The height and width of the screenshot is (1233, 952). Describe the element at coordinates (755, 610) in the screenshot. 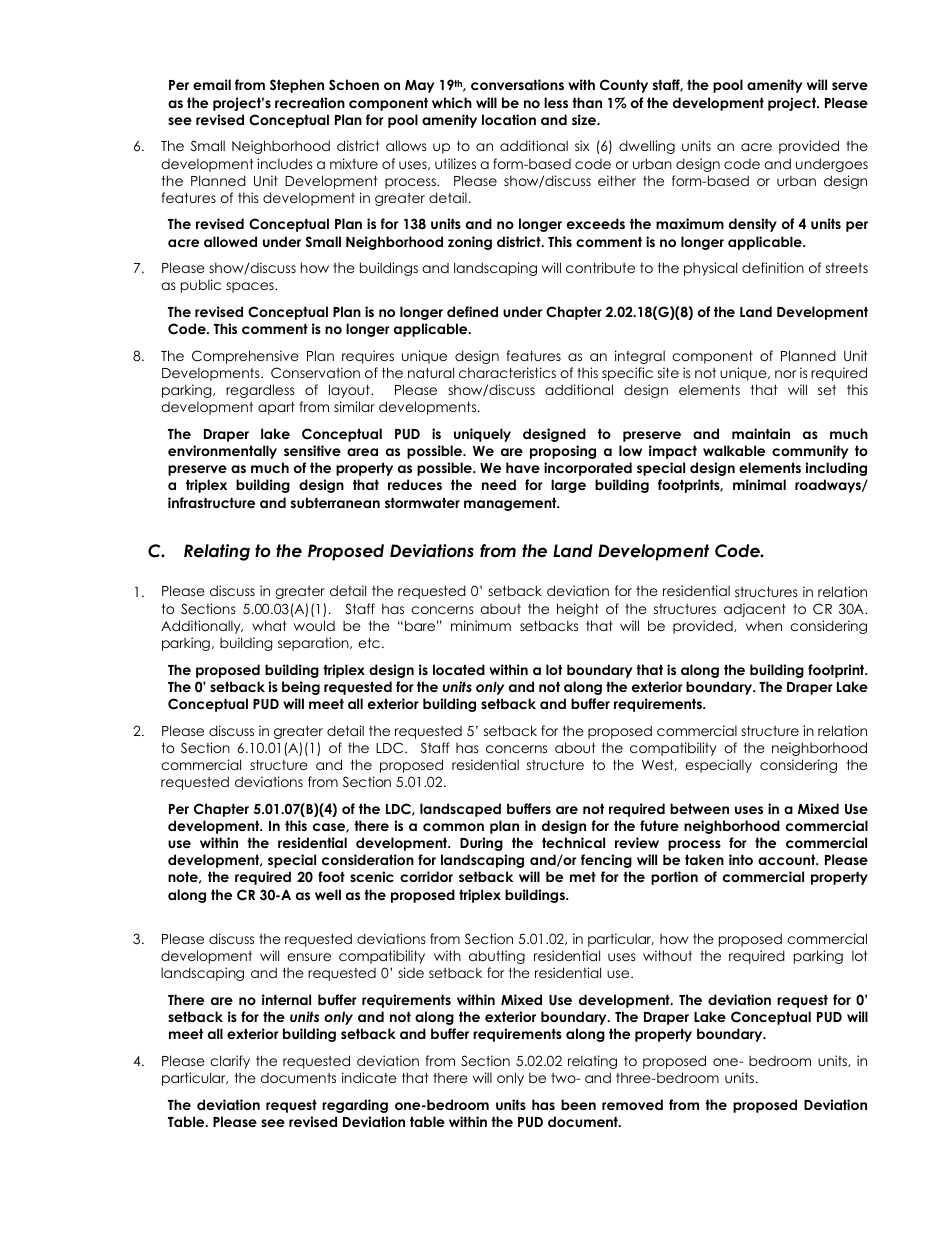

I see `adjacent` at that location.
